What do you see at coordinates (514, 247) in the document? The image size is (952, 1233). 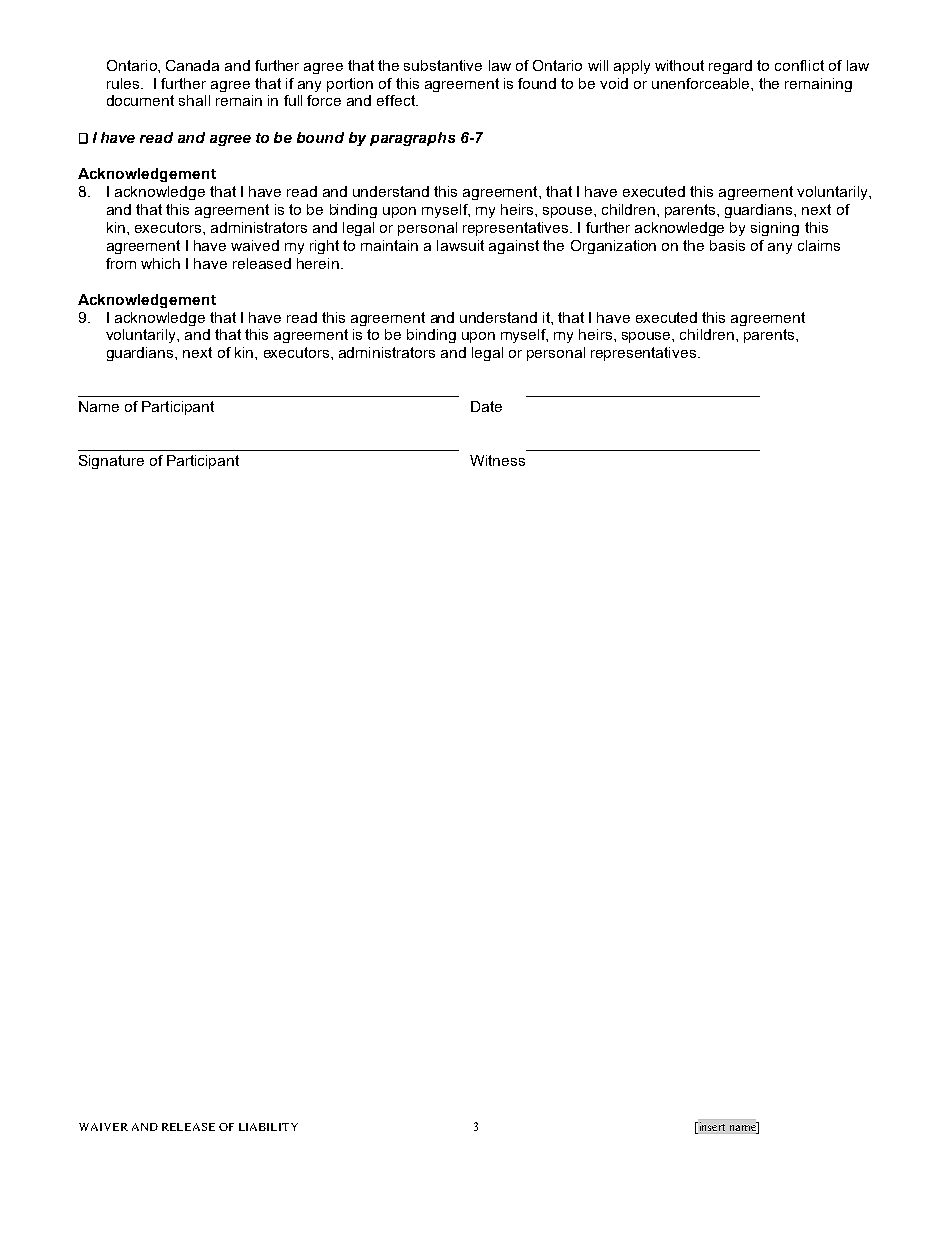 I see `against` at bounding box center [514, 247].
